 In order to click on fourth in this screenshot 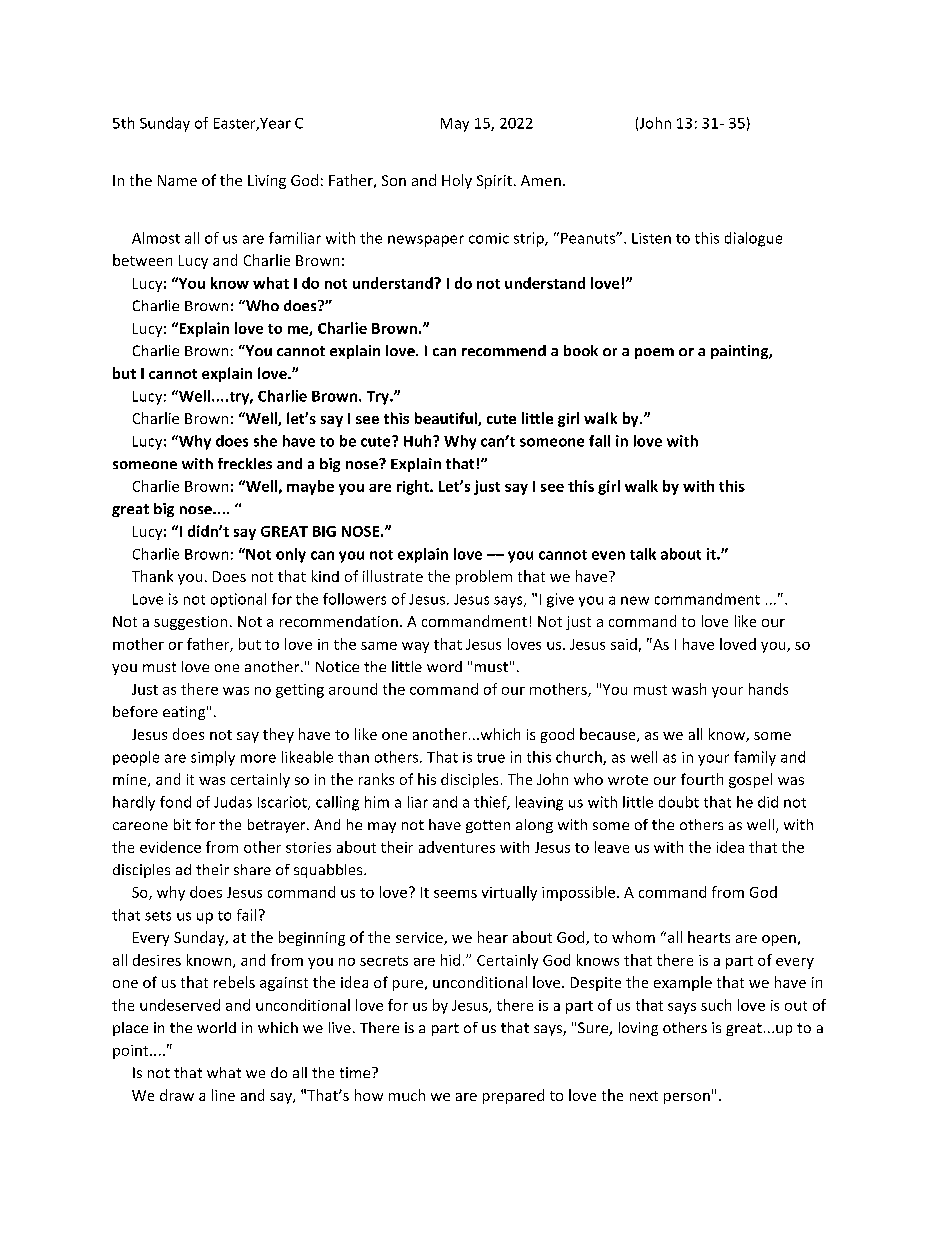, I will do `click(702, 779)`.
